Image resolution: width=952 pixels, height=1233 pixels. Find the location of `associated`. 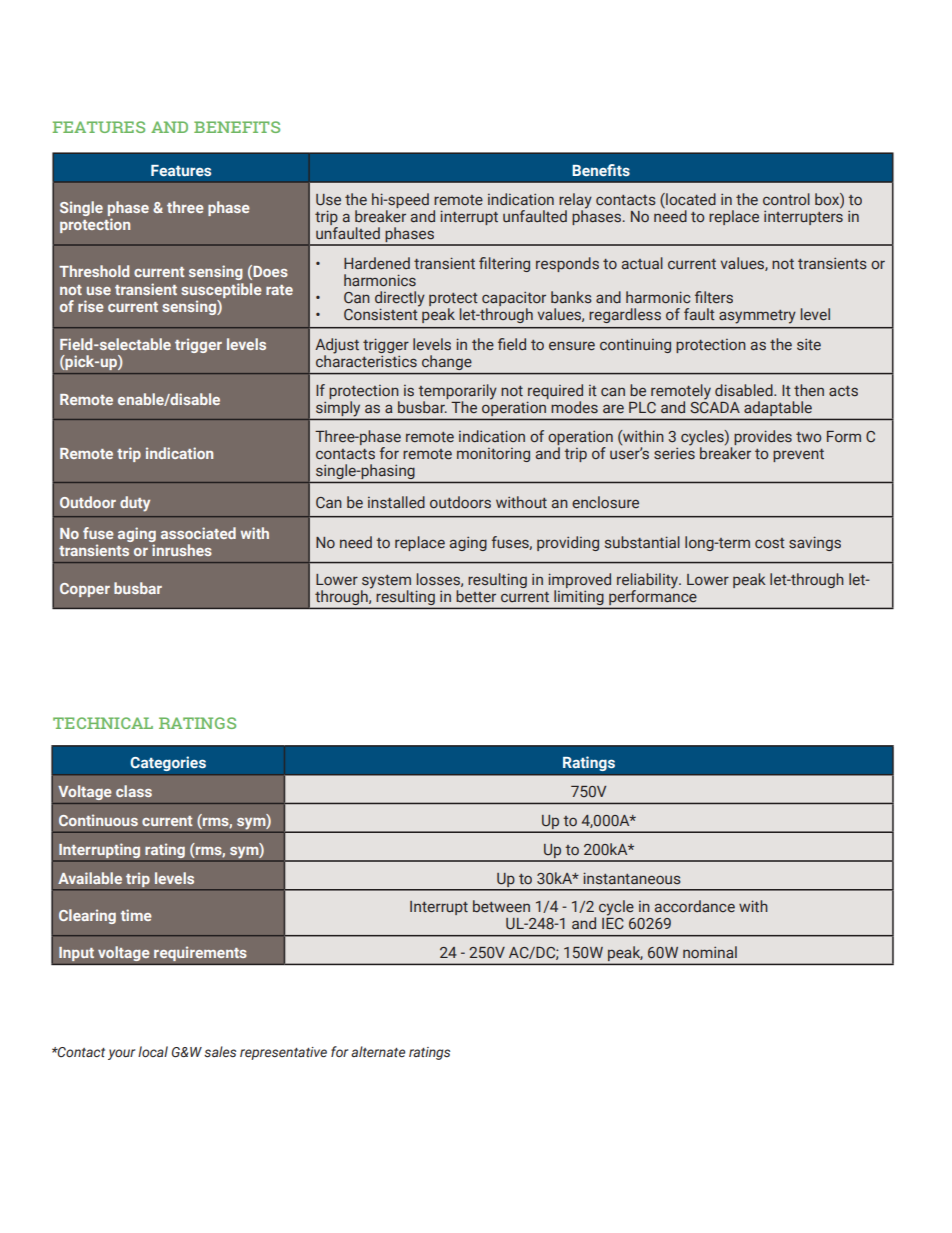

associated is located at coordinates (198, 533).
